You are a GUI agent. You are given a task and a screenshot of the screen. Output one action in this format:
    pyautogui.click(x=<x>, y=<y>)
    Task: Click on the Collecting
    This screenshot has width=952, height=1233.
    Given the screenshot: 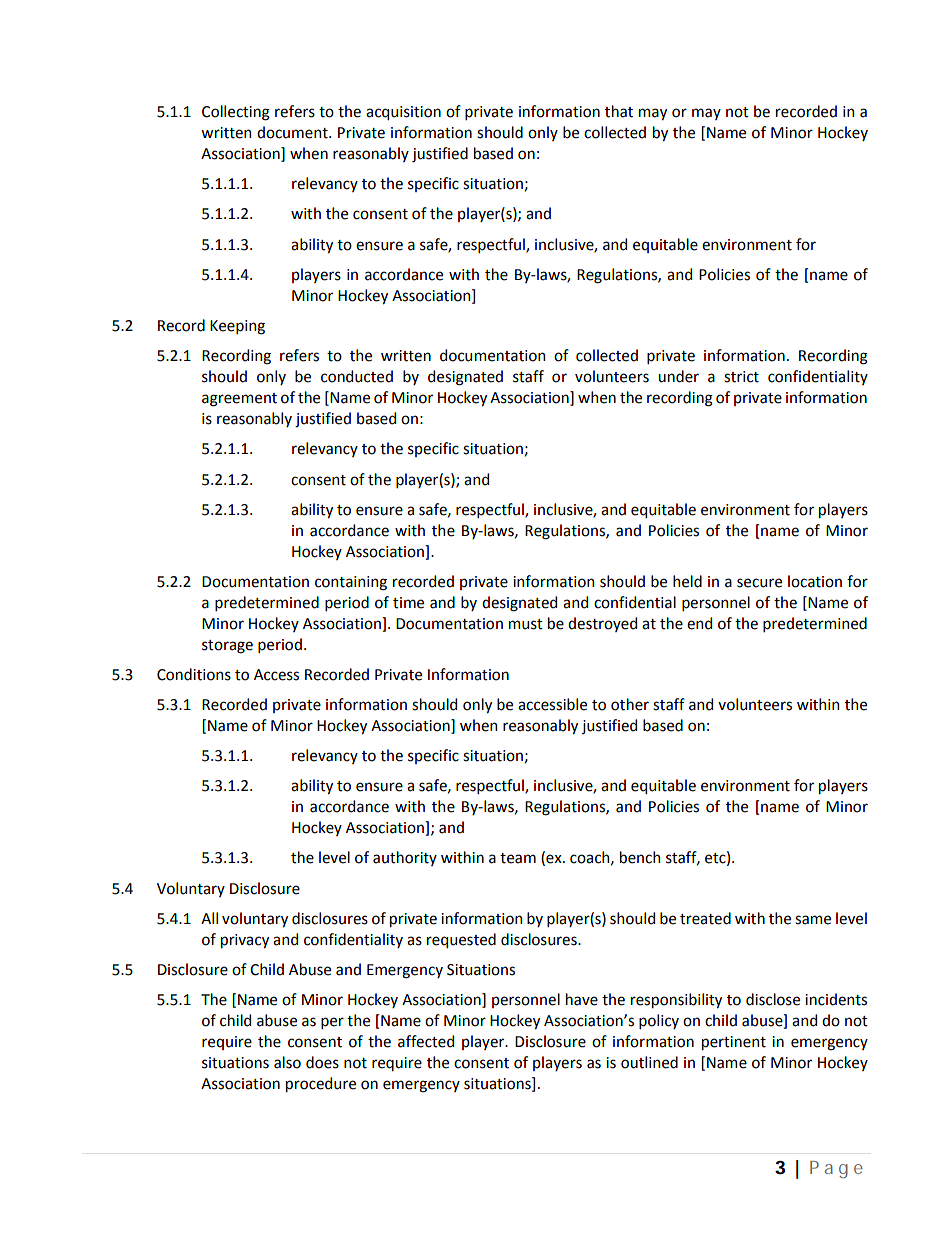 What is the action you would take?
    pyautogui.click(x=236, y=113)
